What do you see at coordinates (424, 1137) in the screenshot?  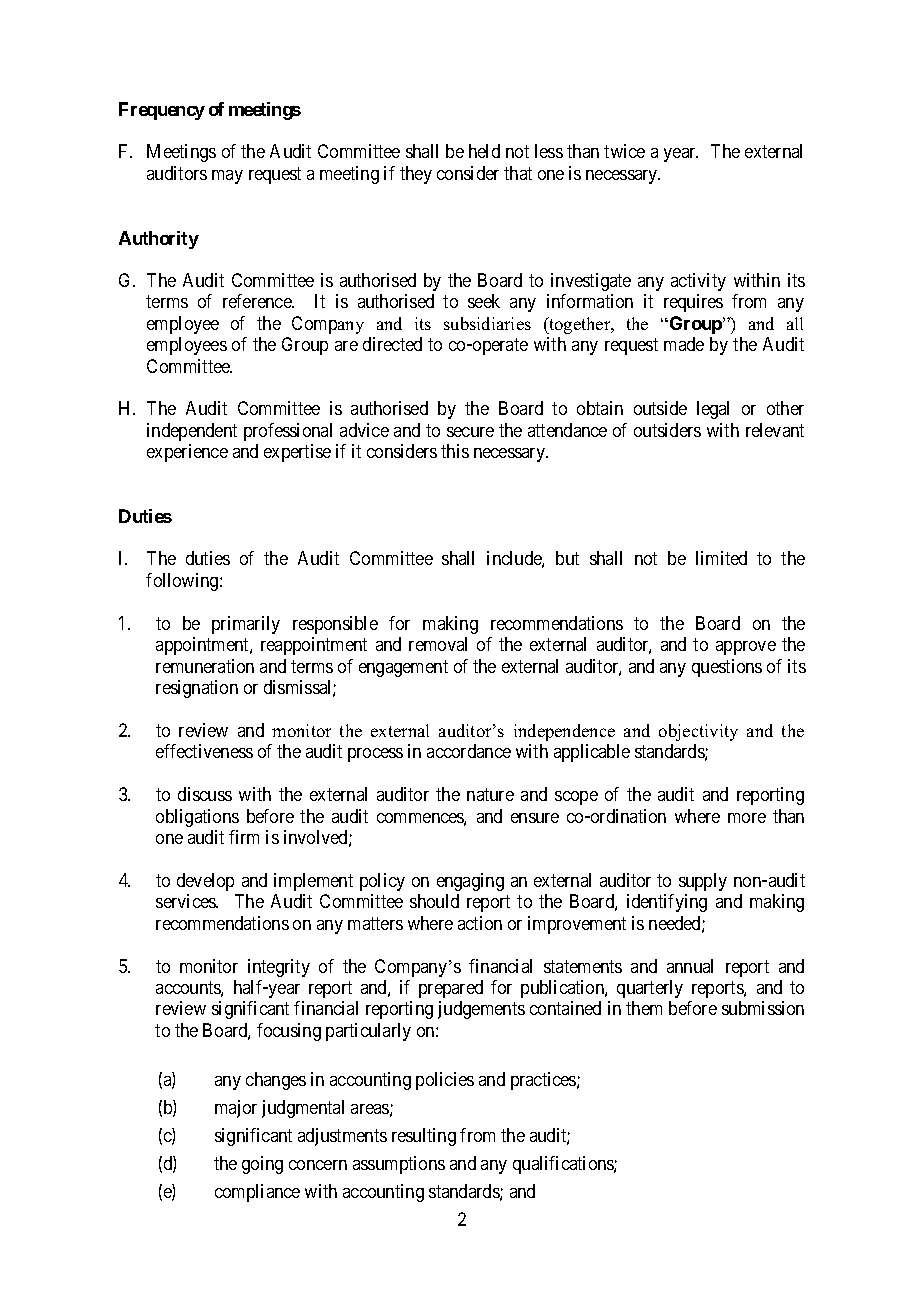 I see `resulting` at bounding box center [424, 1137].
